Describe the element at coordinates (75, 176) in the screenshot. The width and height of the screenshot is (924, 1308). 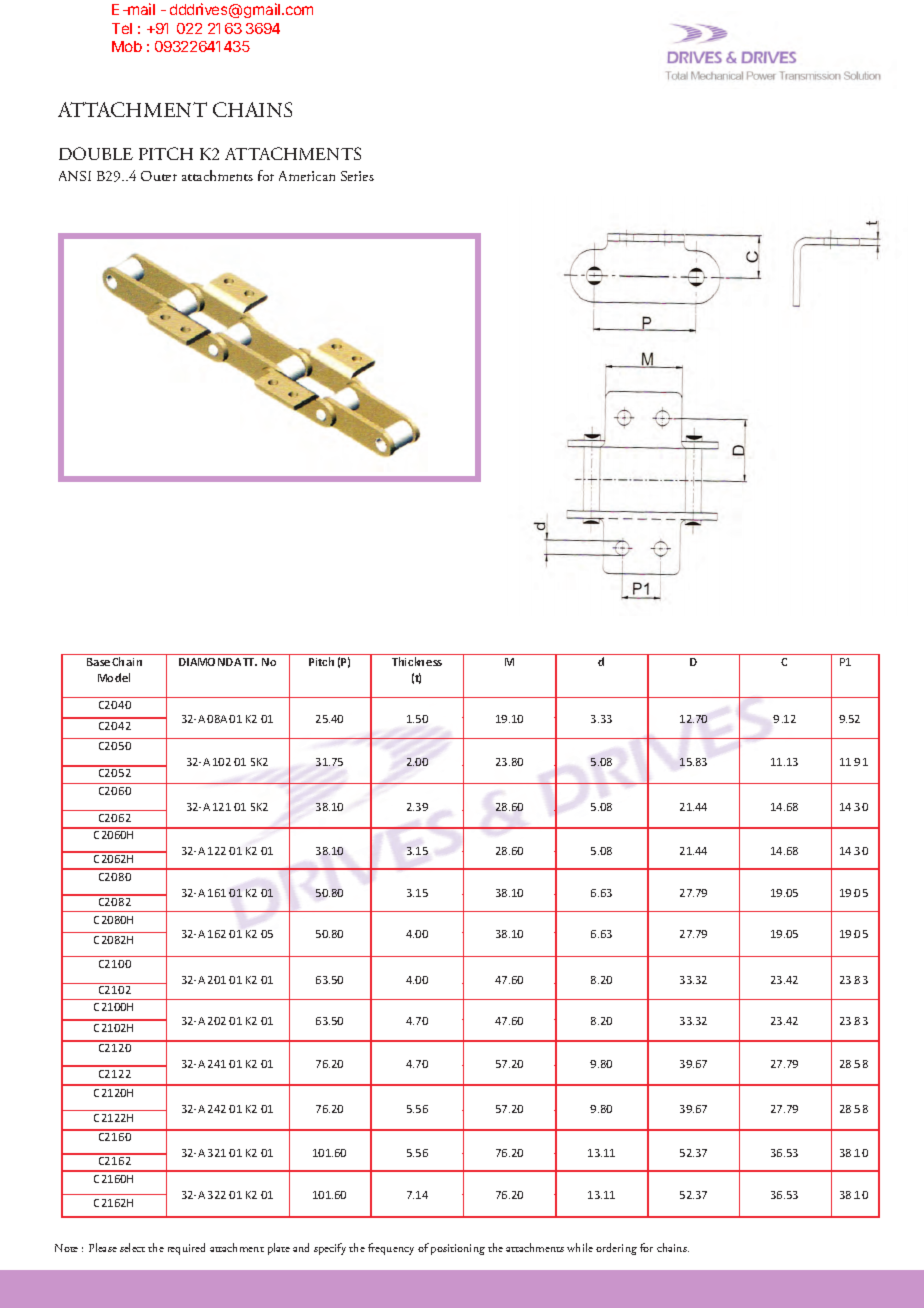
I see `ANSI` at that location.
